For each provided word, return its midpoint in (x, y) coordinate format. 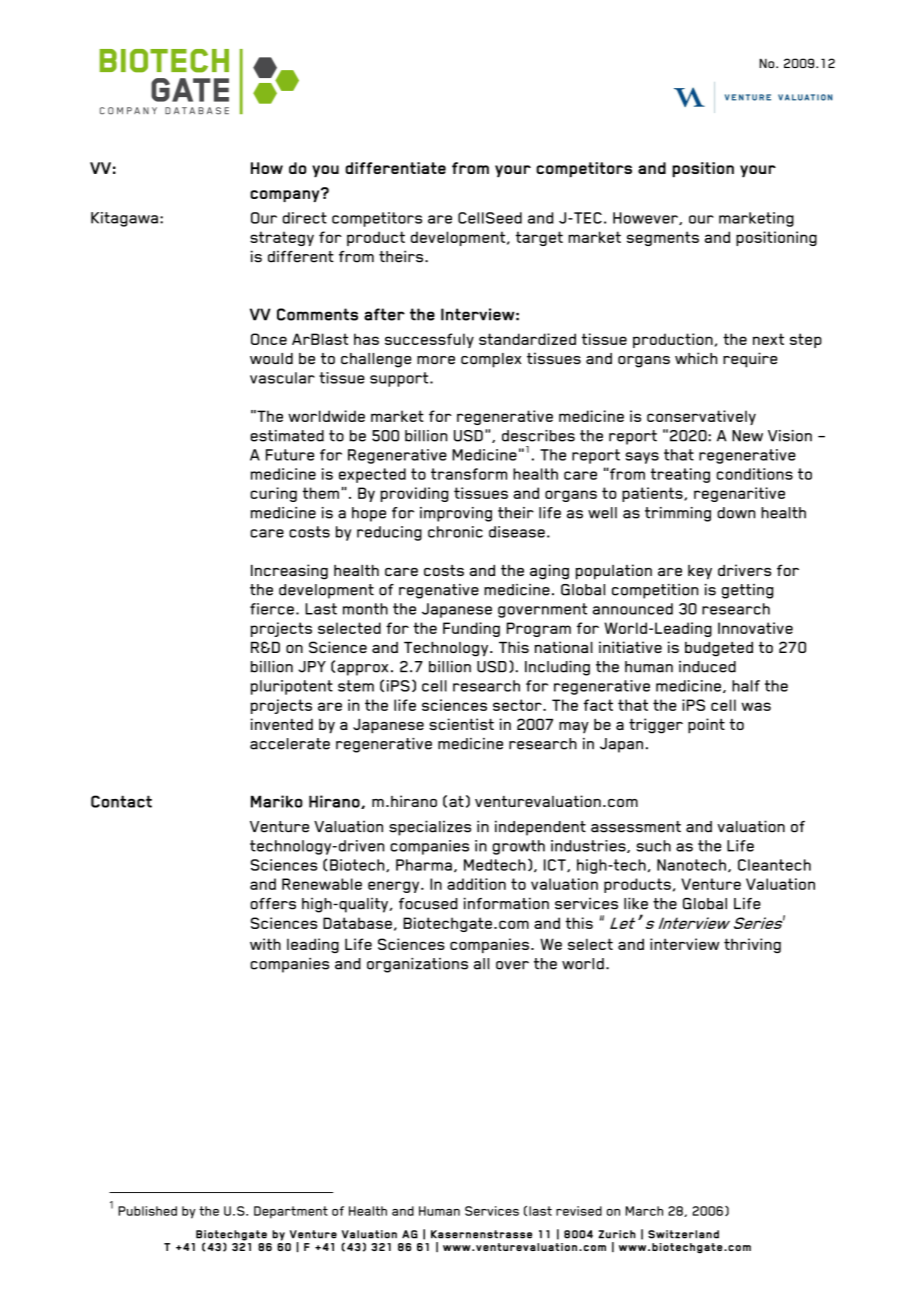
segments (663, 238)
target (539, 238)
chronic (455, 532)
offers (273, 904)
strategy (282, 238)
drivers (744, 570)
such (653, 846)
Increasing (289, 572)
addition (476, 884)
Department (291, 1212)
